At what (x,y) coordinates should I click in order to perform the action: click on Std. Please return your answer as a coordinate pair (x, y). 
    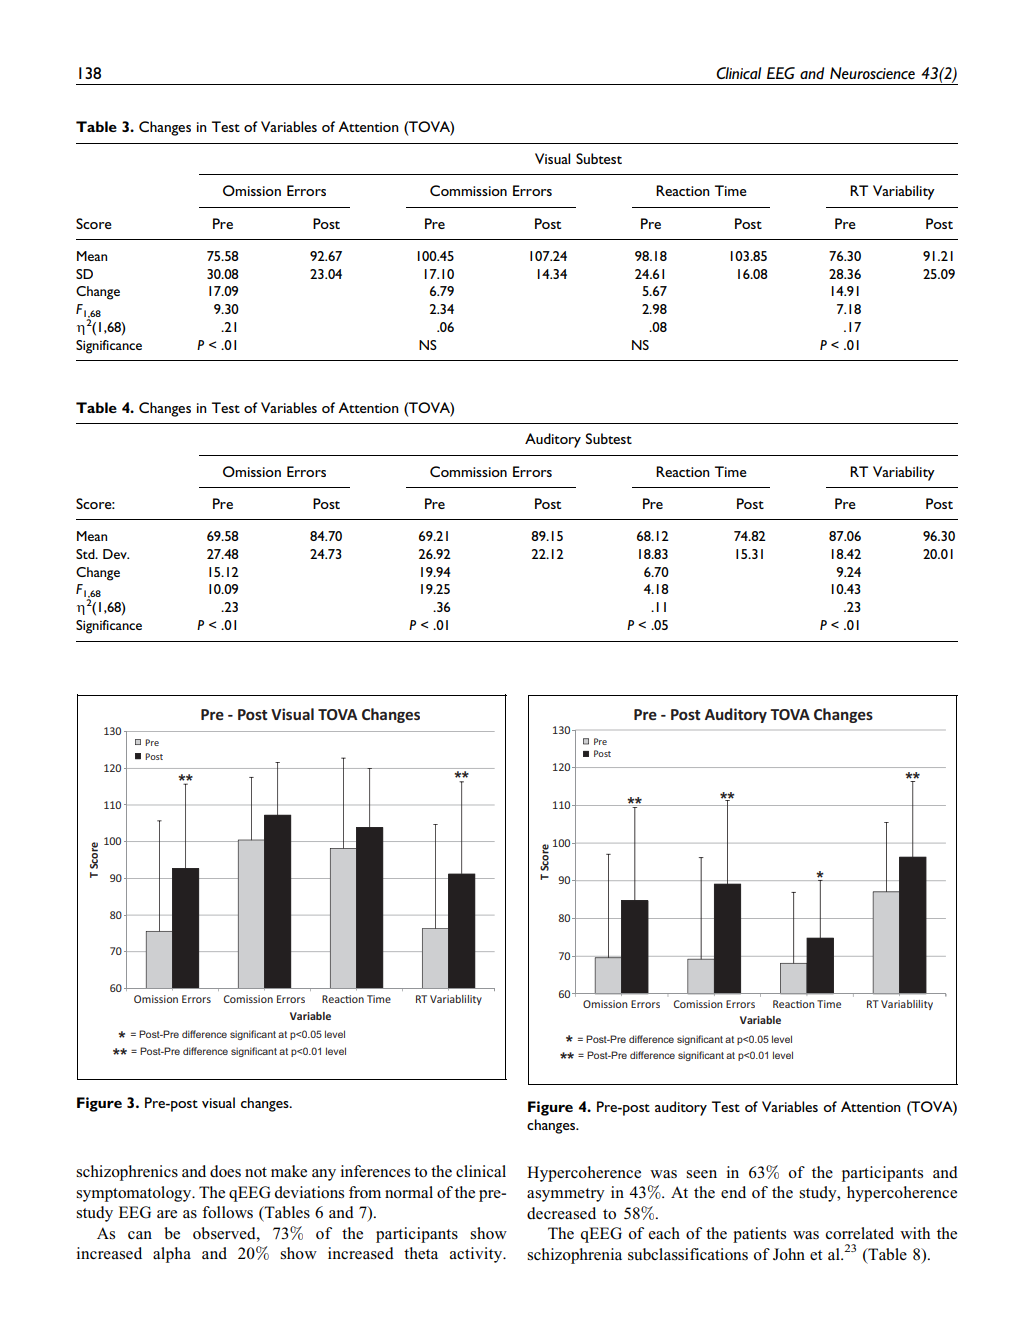
    Looking at the image, I should click on (86, 554).
